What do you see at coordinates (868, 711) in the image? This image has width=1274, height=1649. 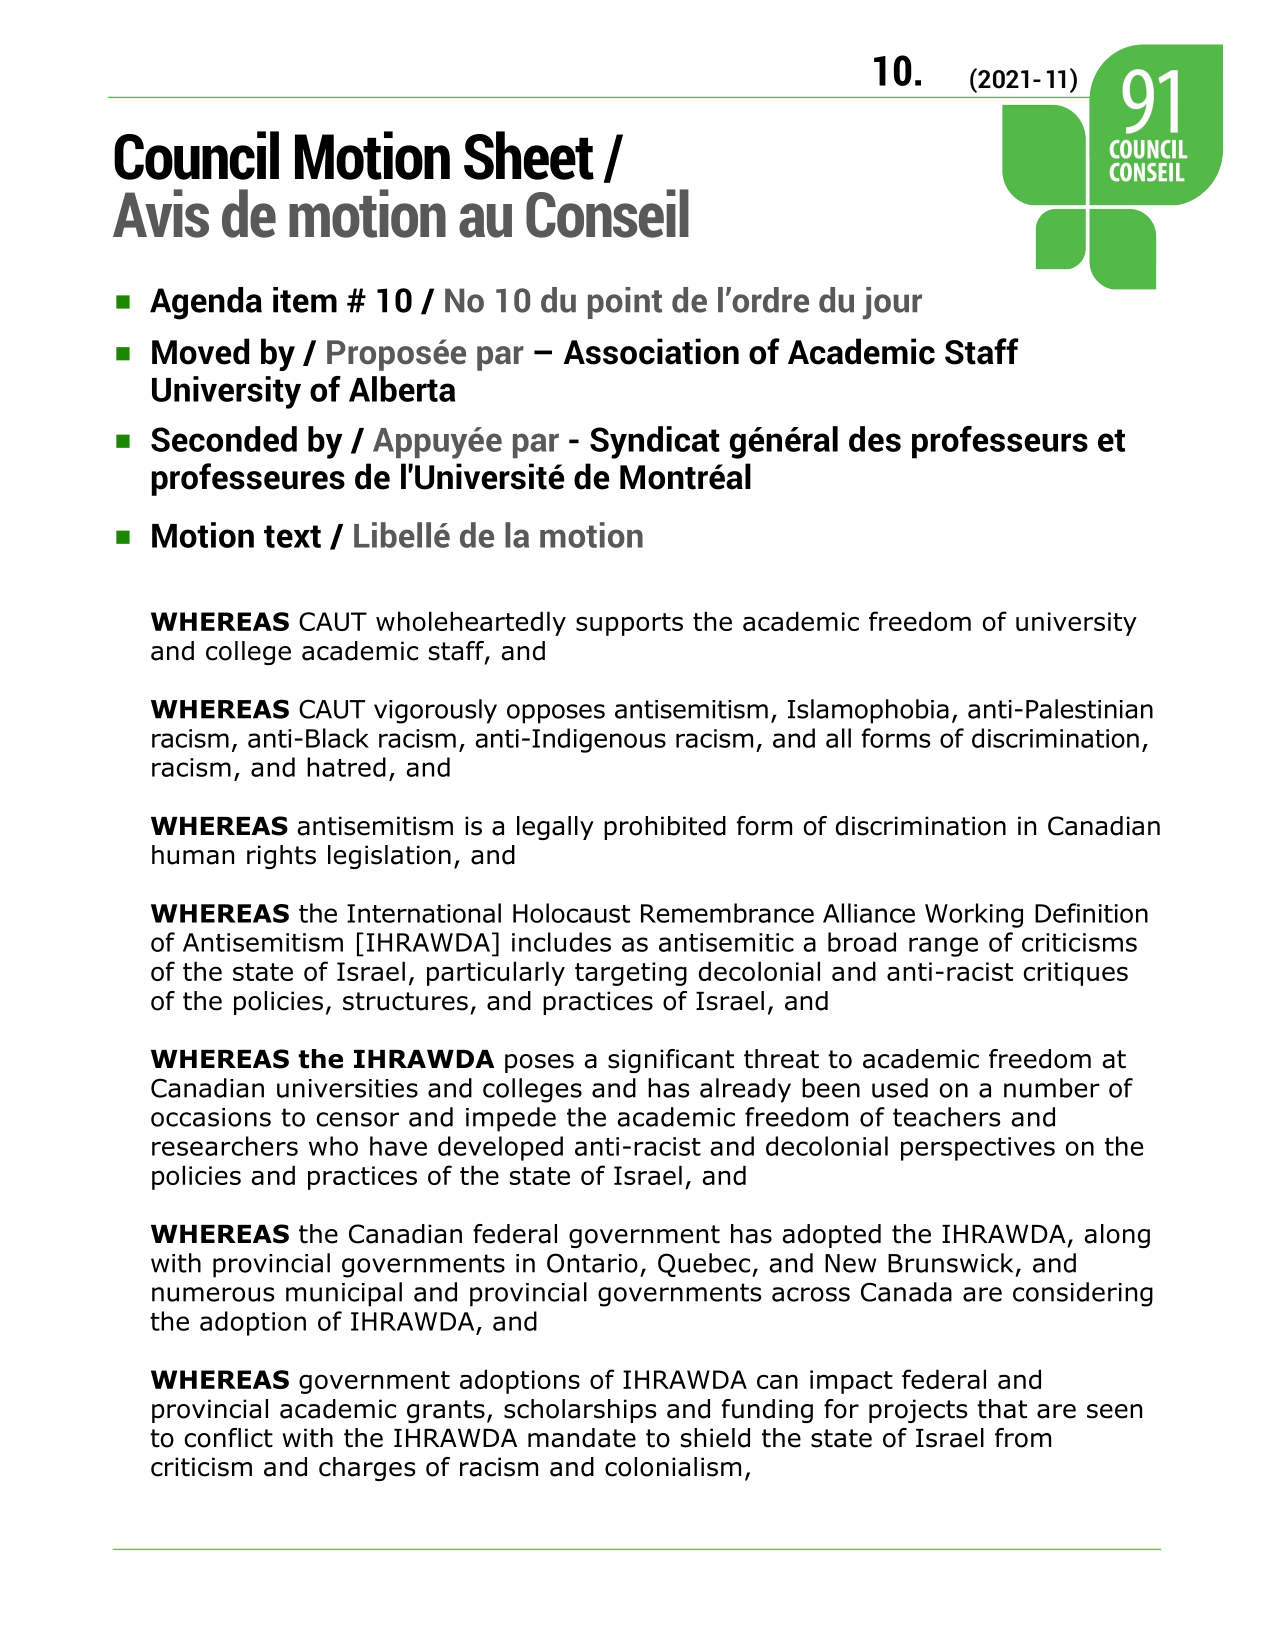 I see `Islamophobia` at bounding box center [868, 711].
